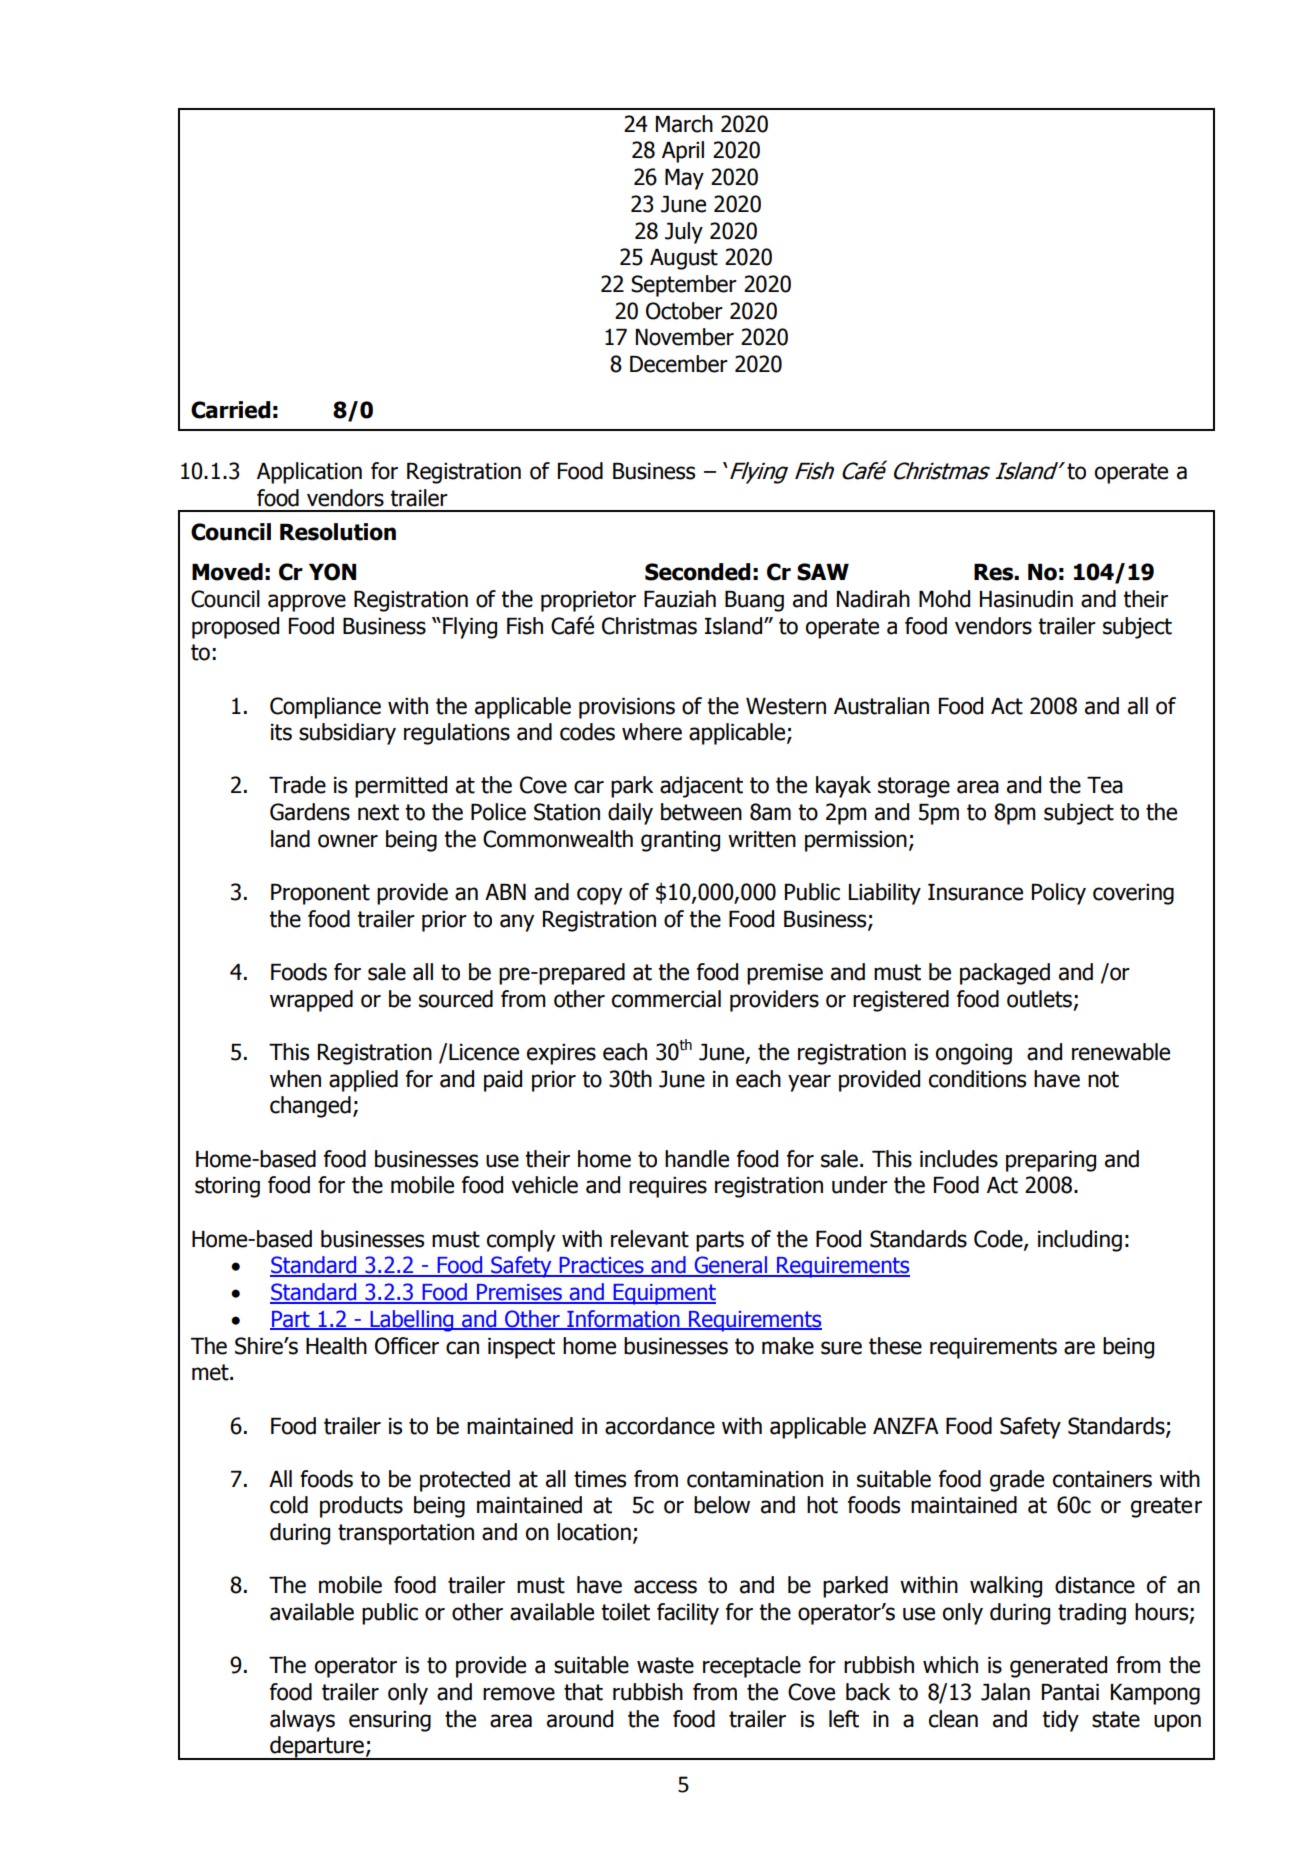  What do you see at coordinates (1105, 785) in the document?
I see `Tea` at bounding box center [1105, 785].
